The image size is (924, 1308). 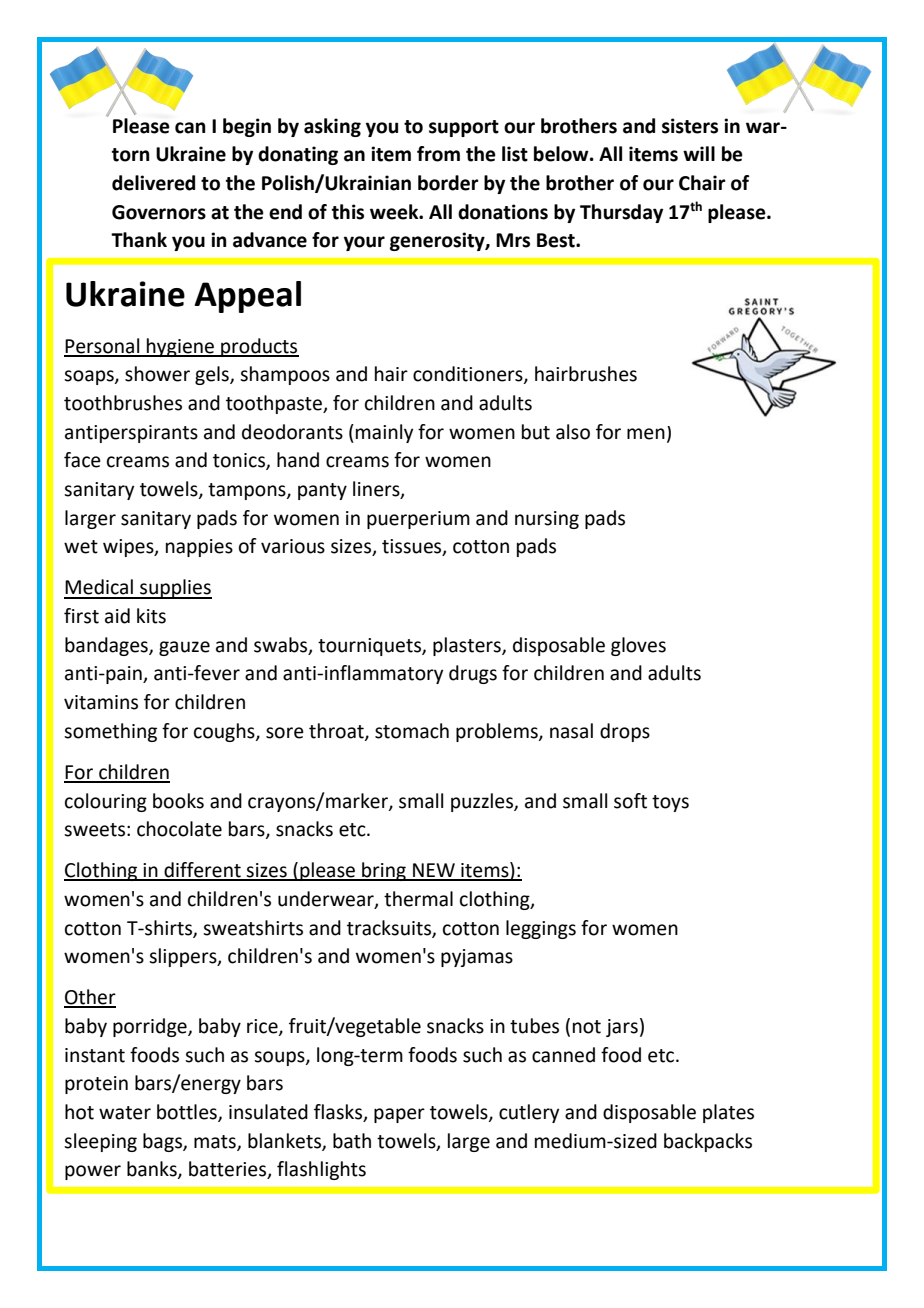 I want to click on bring, so click(x=384, y=871).
